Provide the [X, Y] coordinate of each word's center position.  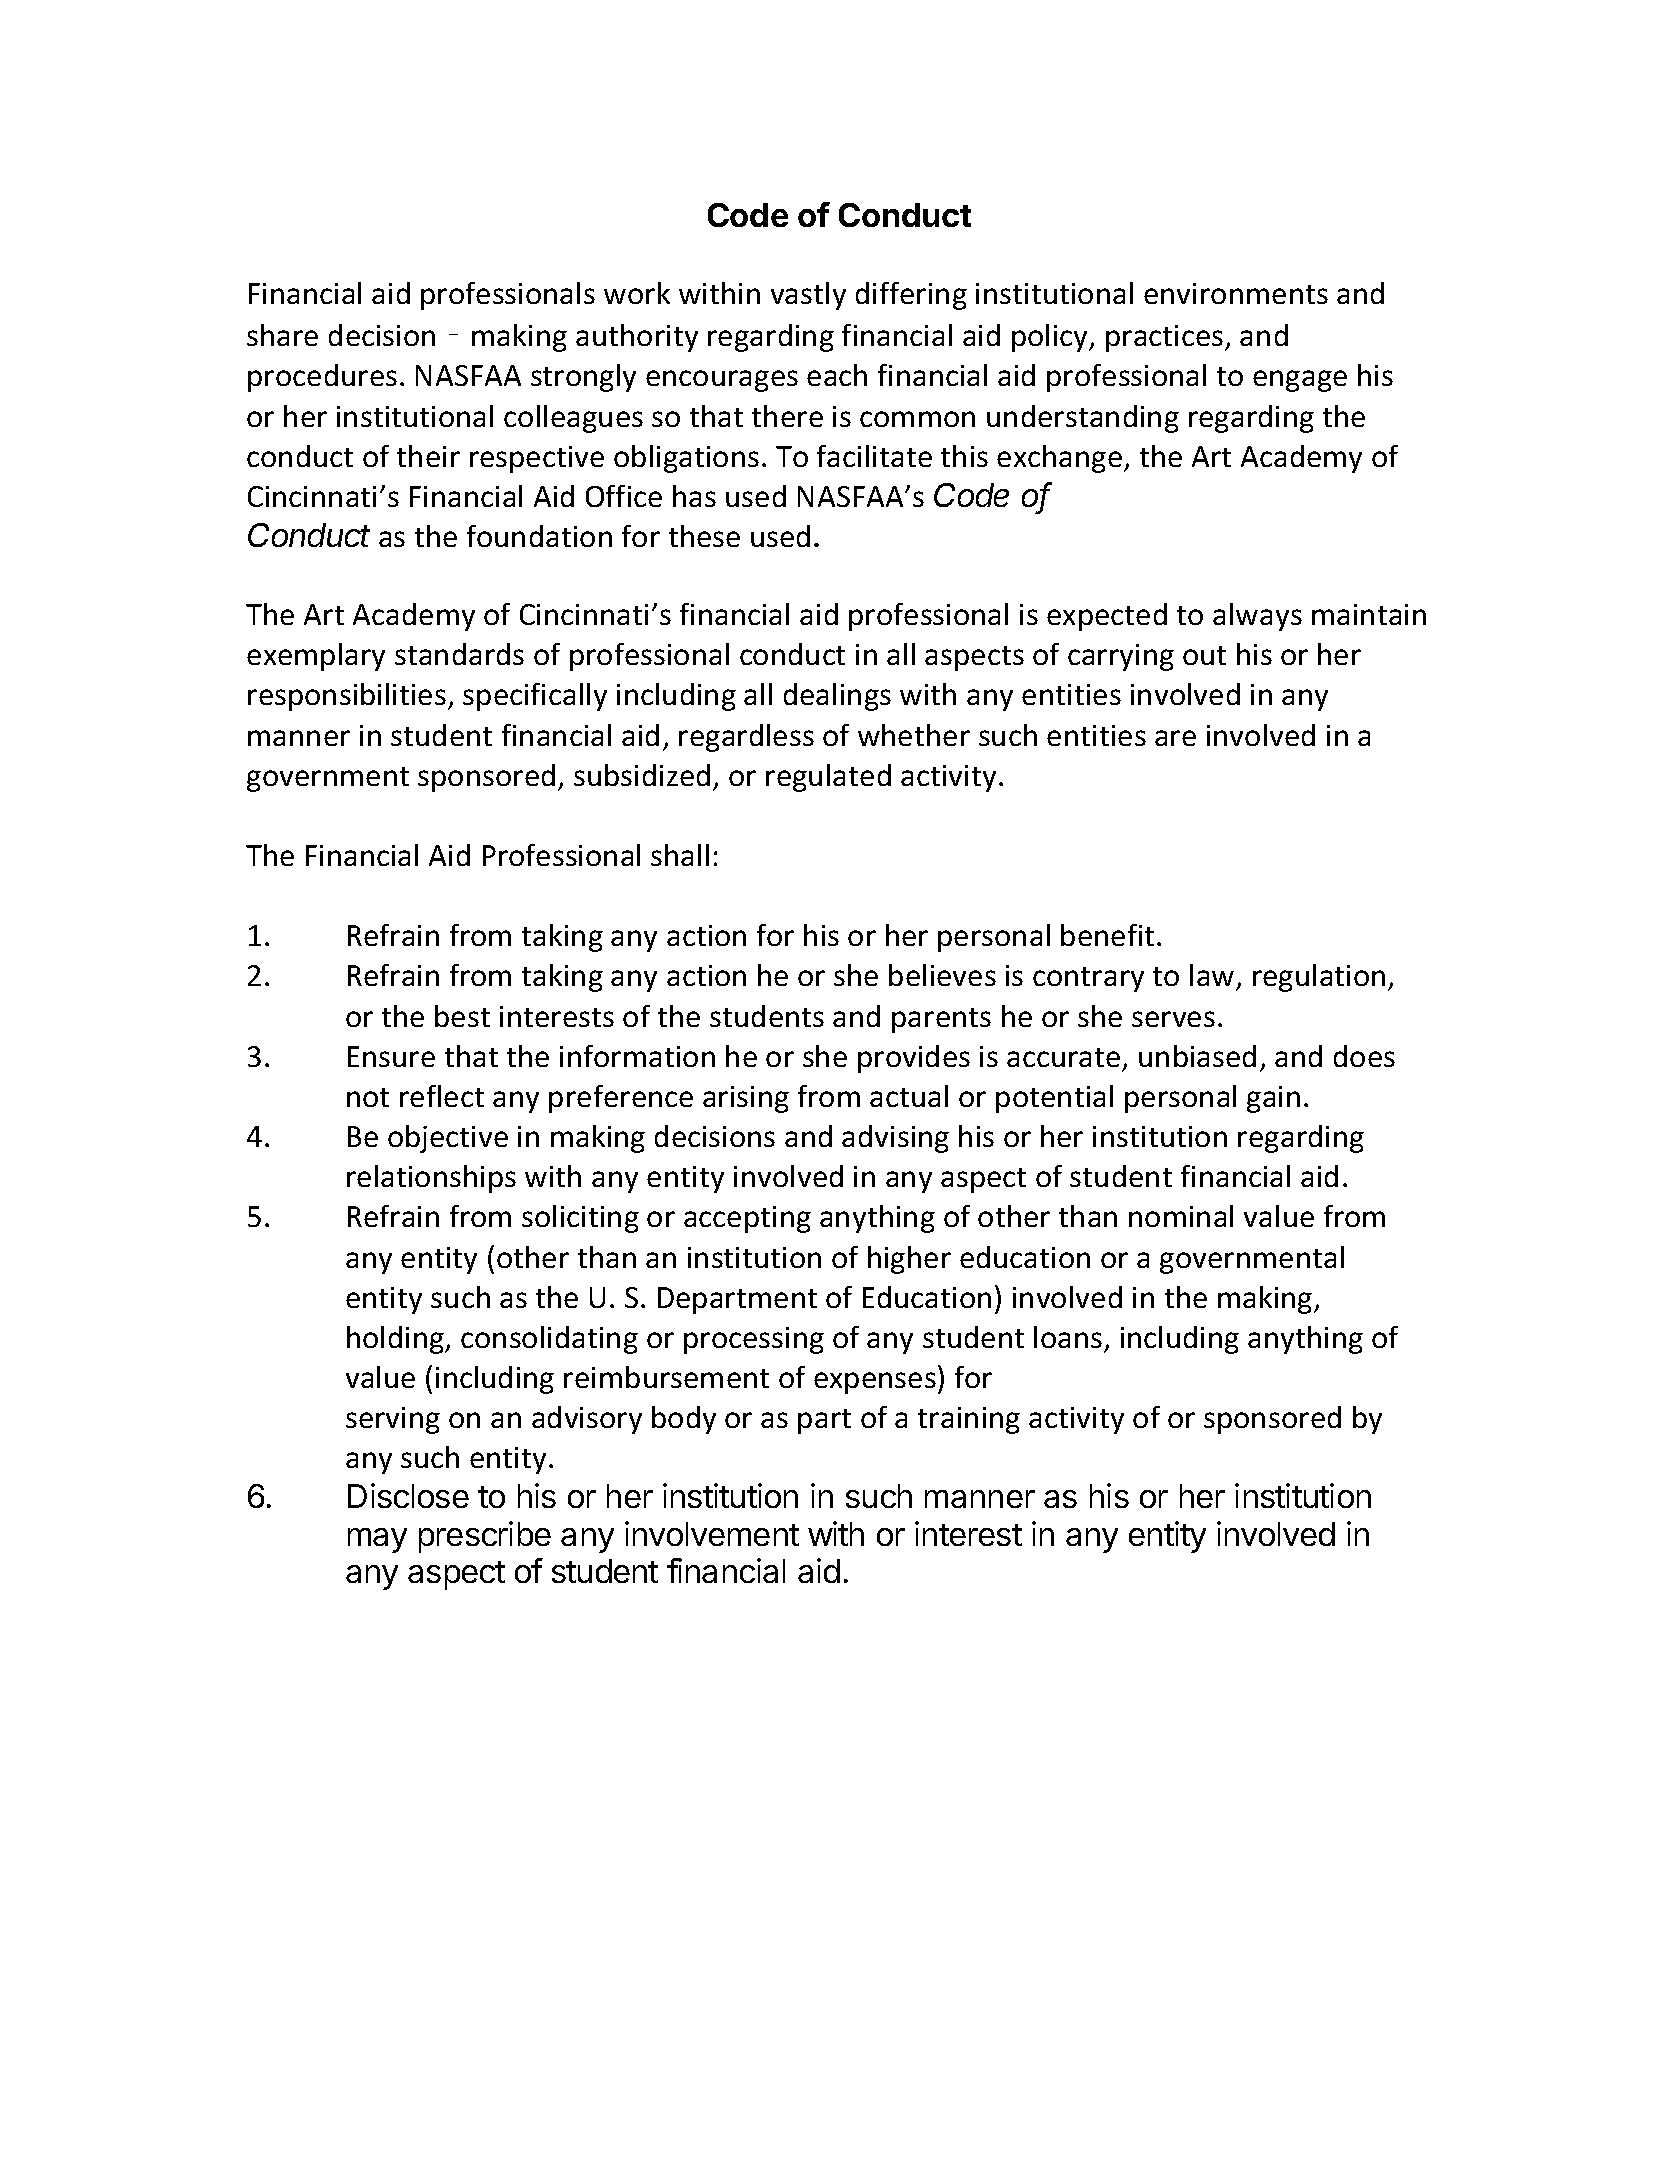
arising [746, 1099]
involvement [712, 1533]
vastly [808, 296]
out [1204, 655]
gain [1273, 1099]
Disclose [408, 1495]
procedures [322, 378]
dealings [837, 697]
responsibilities [347, 697]
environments [1236, 293]
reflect [442, 1096]
